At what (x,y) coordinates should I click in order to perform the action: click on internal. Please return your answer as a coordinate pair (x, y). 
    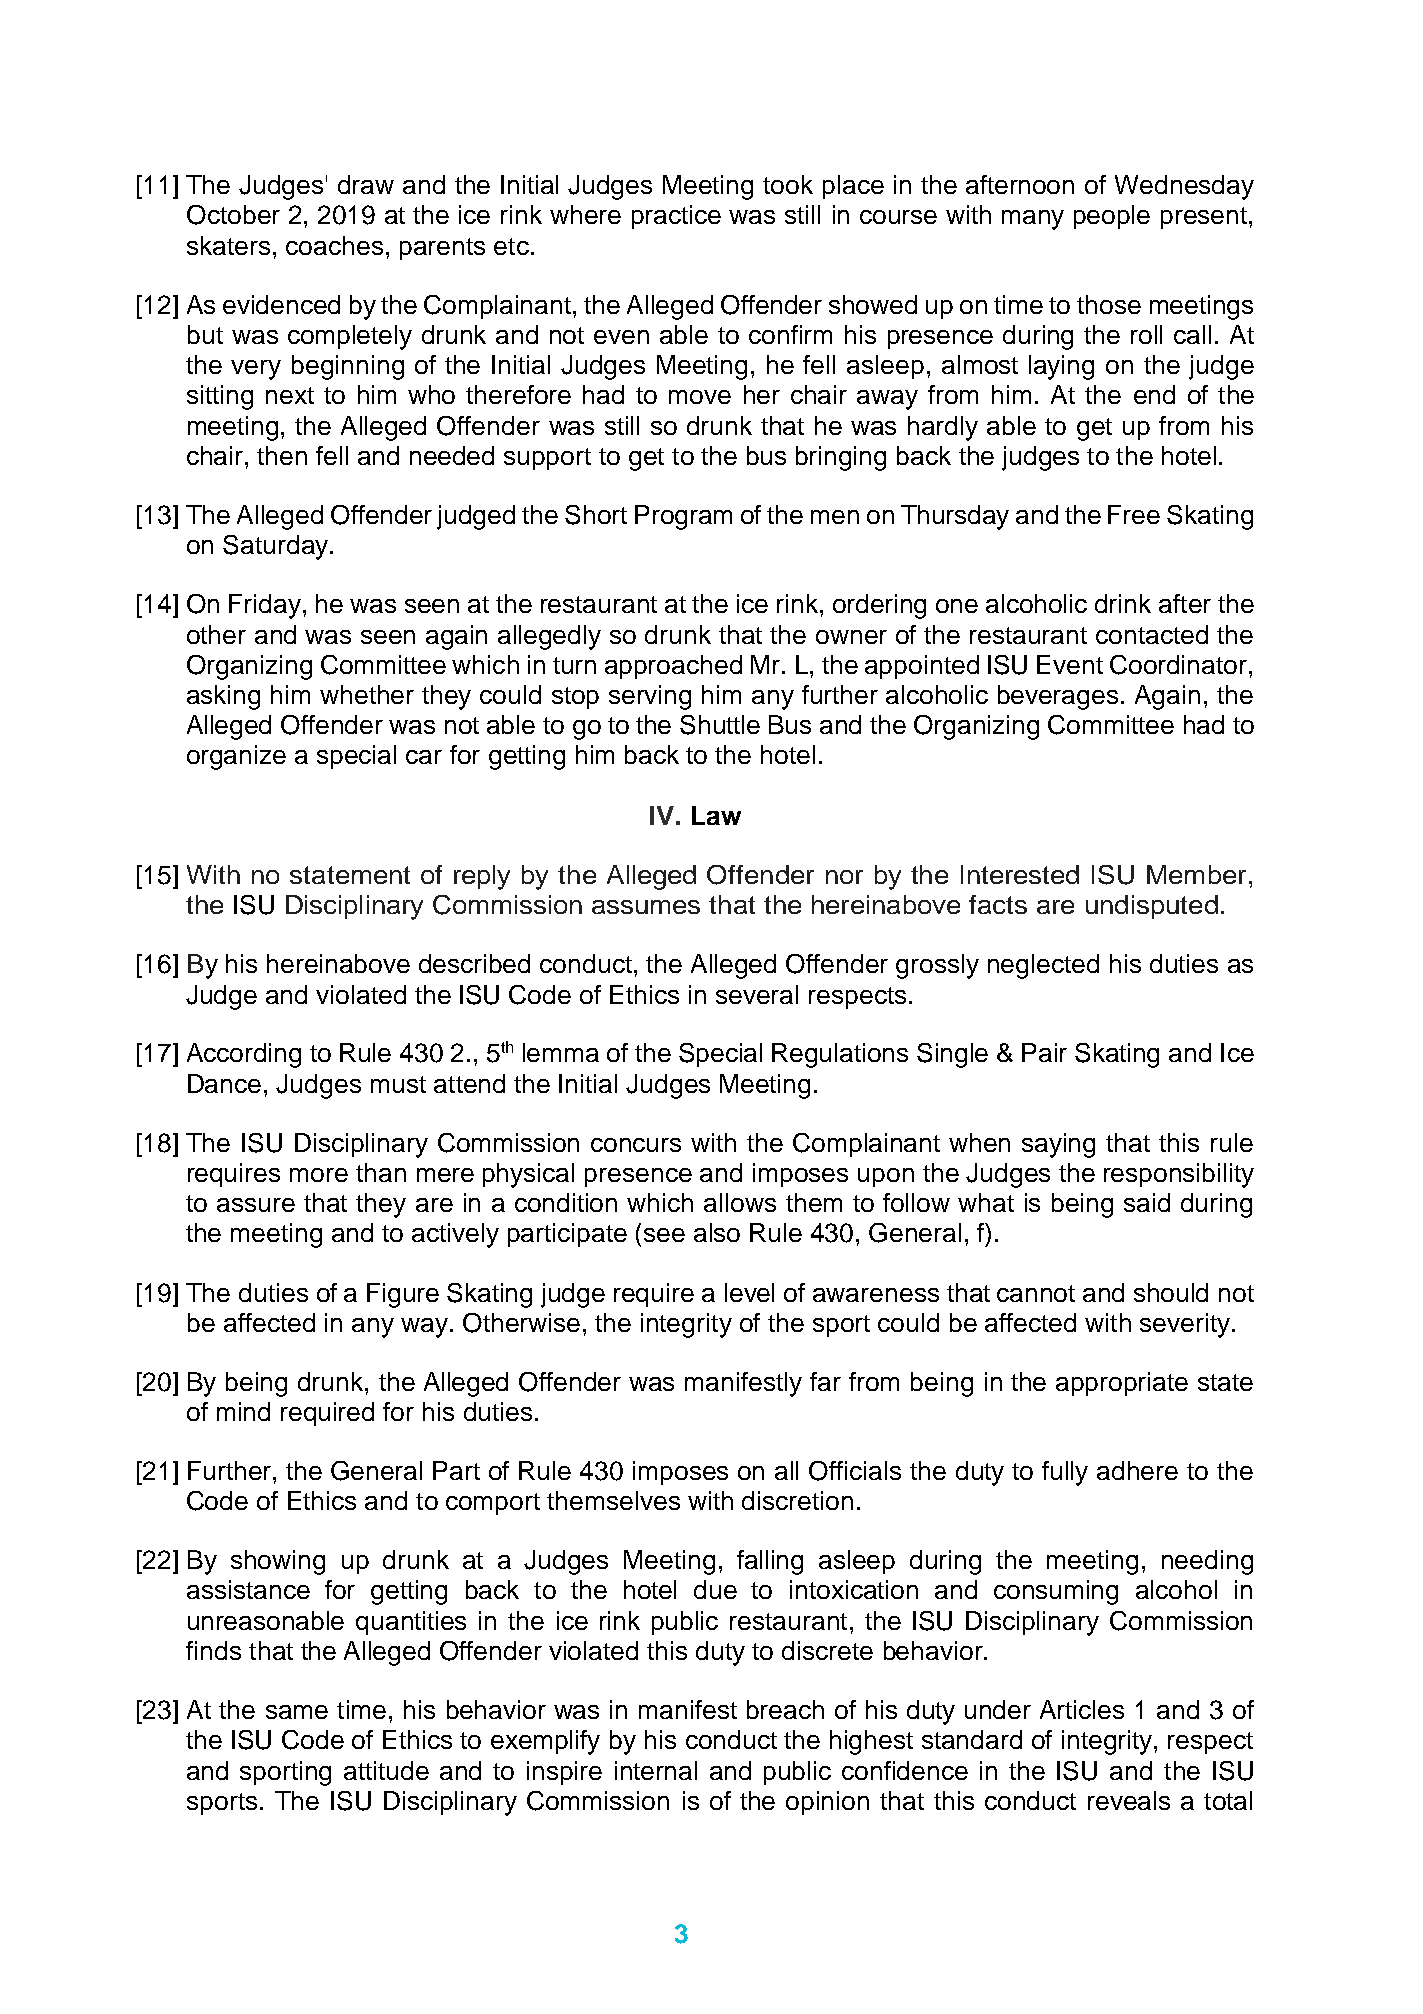
    Looking at the image, I should click on (656, 1770).
